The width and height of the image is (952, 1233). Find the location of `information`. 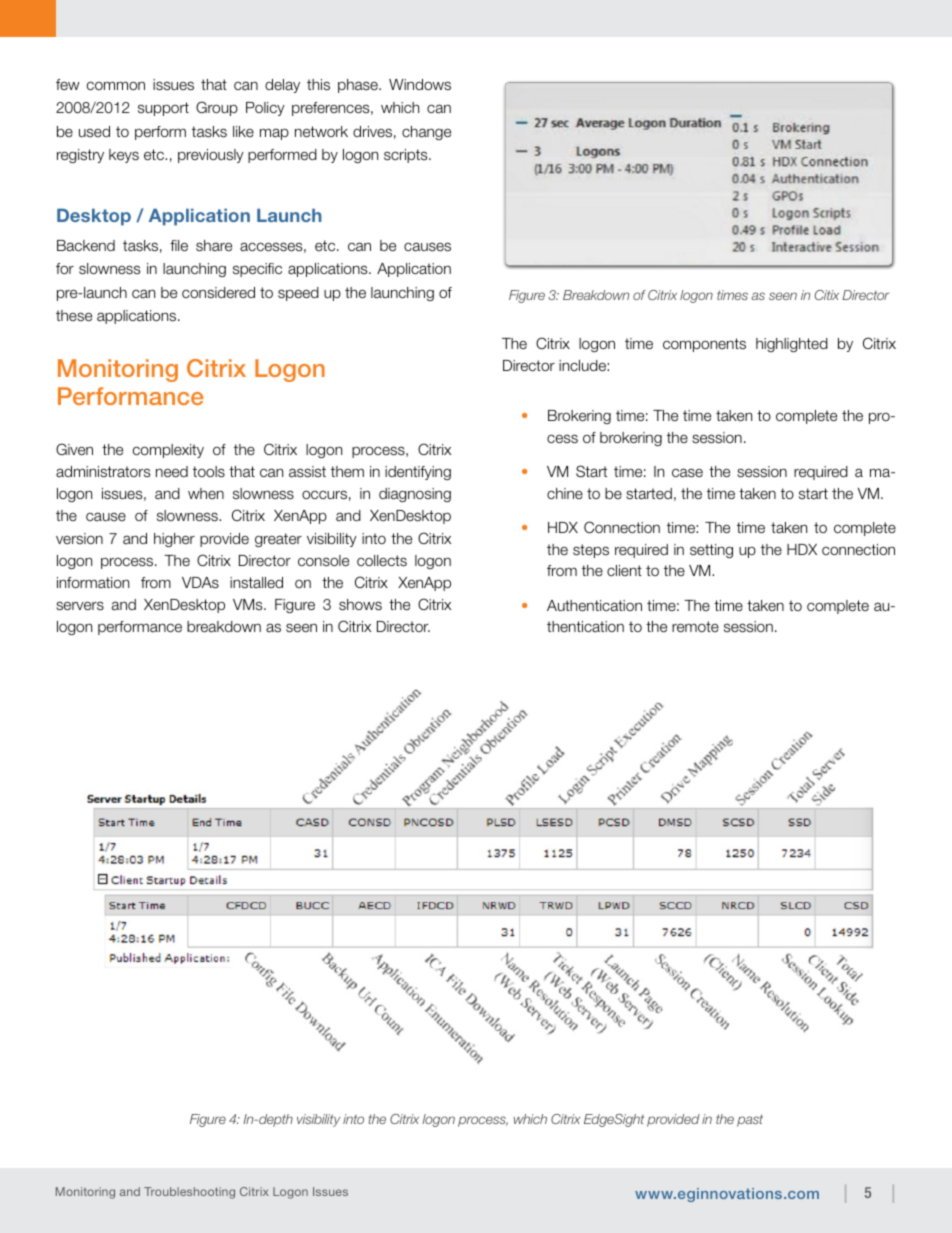

information is located at coordinates (93, 582).
